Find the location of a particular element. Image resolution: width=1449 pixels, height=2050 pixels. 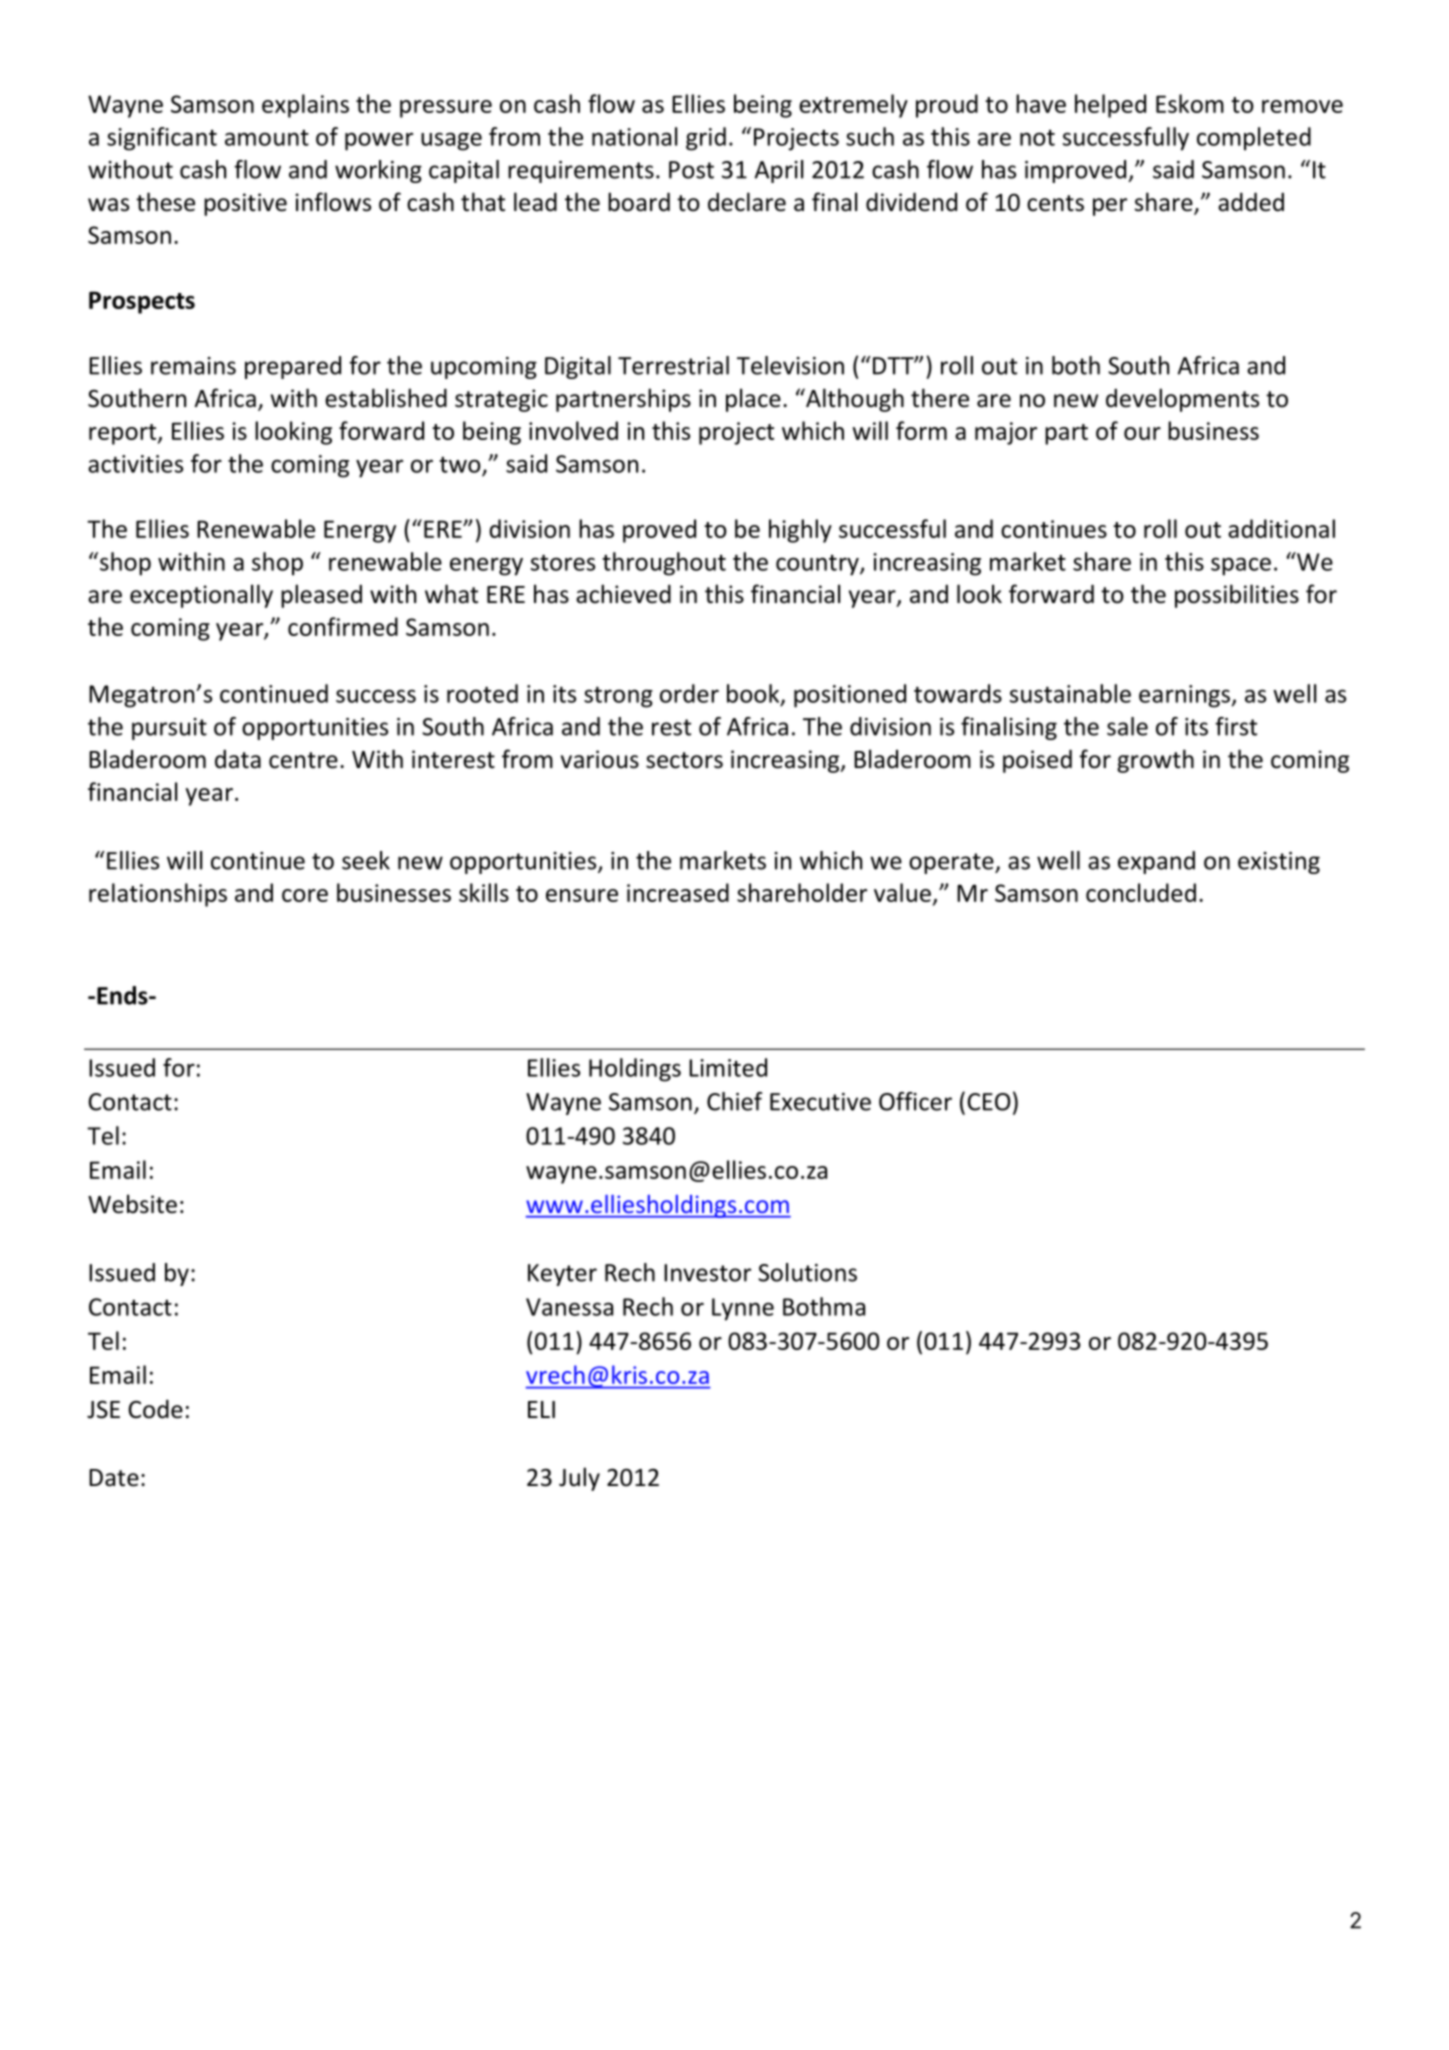

growth is located at coordinates (1155, 761).
